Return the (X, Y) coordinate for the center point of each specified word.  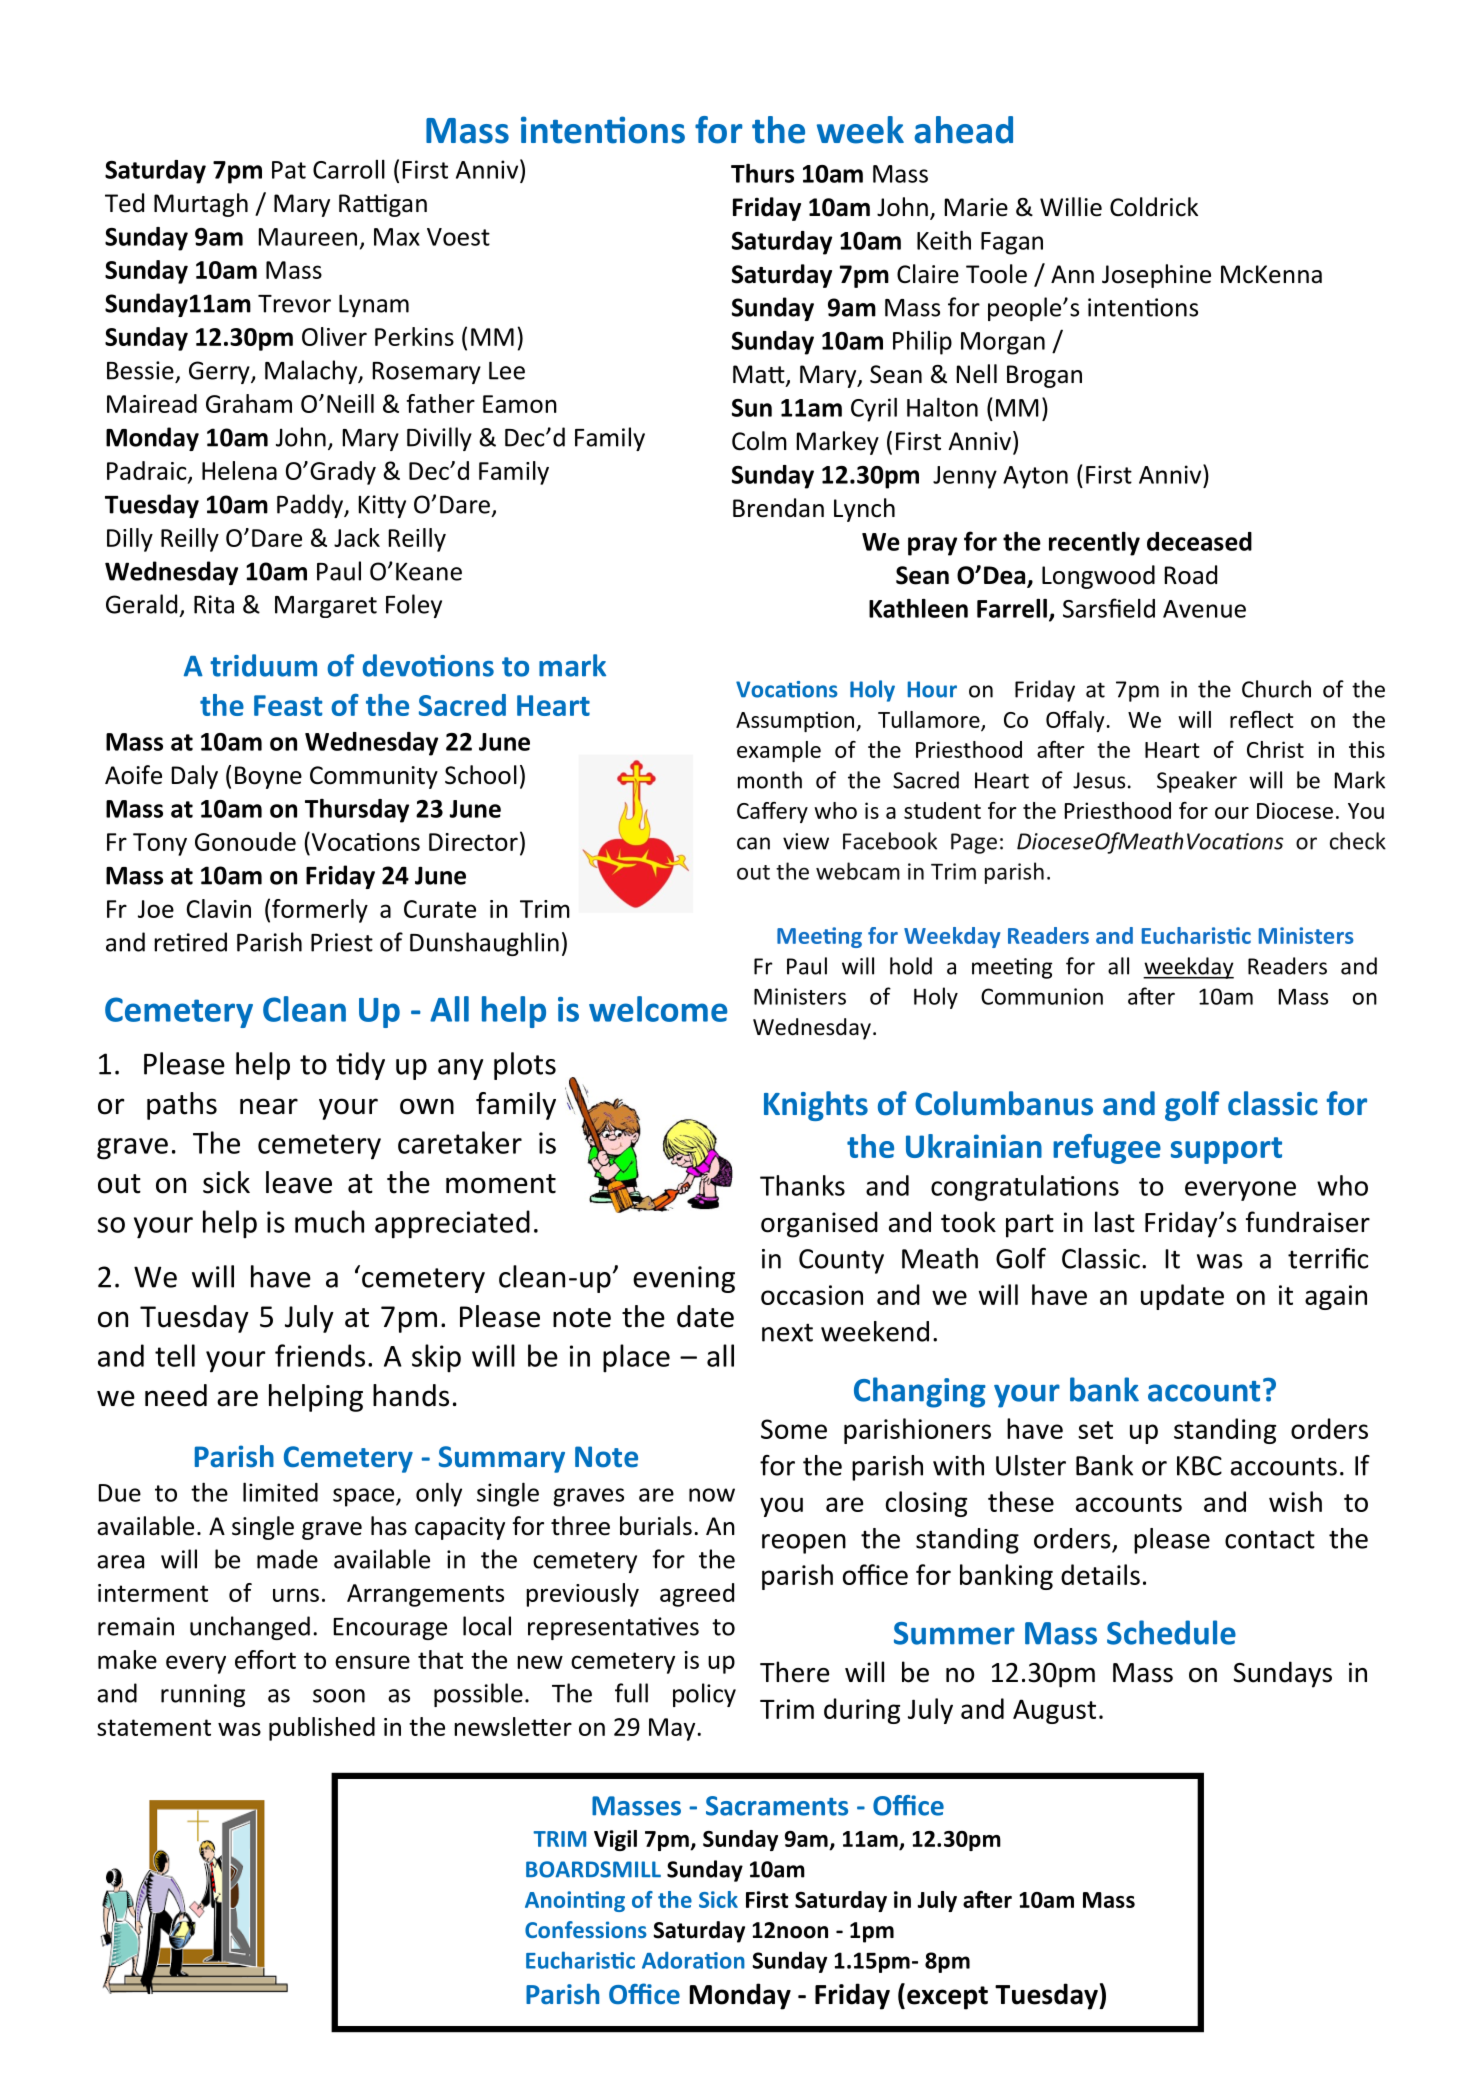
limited (280, 1492)
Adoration (693, 1960)
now (712, 1495)
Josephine (1156, 276)
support (1226, 1150)
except (947, 1998)
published (322, 1729)
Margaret (326, 607)
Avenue (1204, 609)
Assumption (795, 721)
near (269, 1106)
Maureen (308, 237)
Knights (816, 1106)
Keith (944, 240)
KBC (1199, 1466)
